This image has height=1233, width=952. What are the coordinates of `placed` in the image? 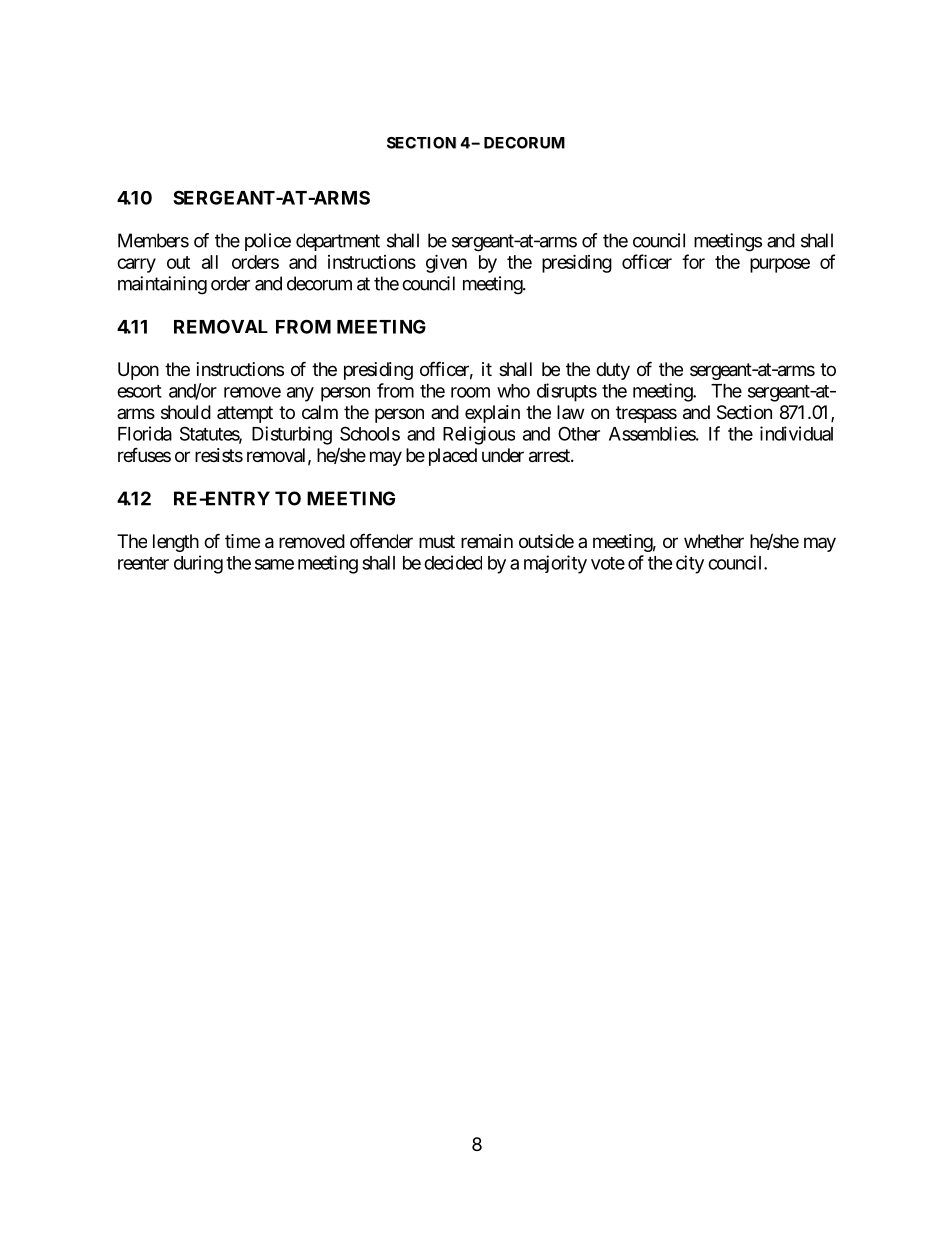 It's located at (453, 457).
